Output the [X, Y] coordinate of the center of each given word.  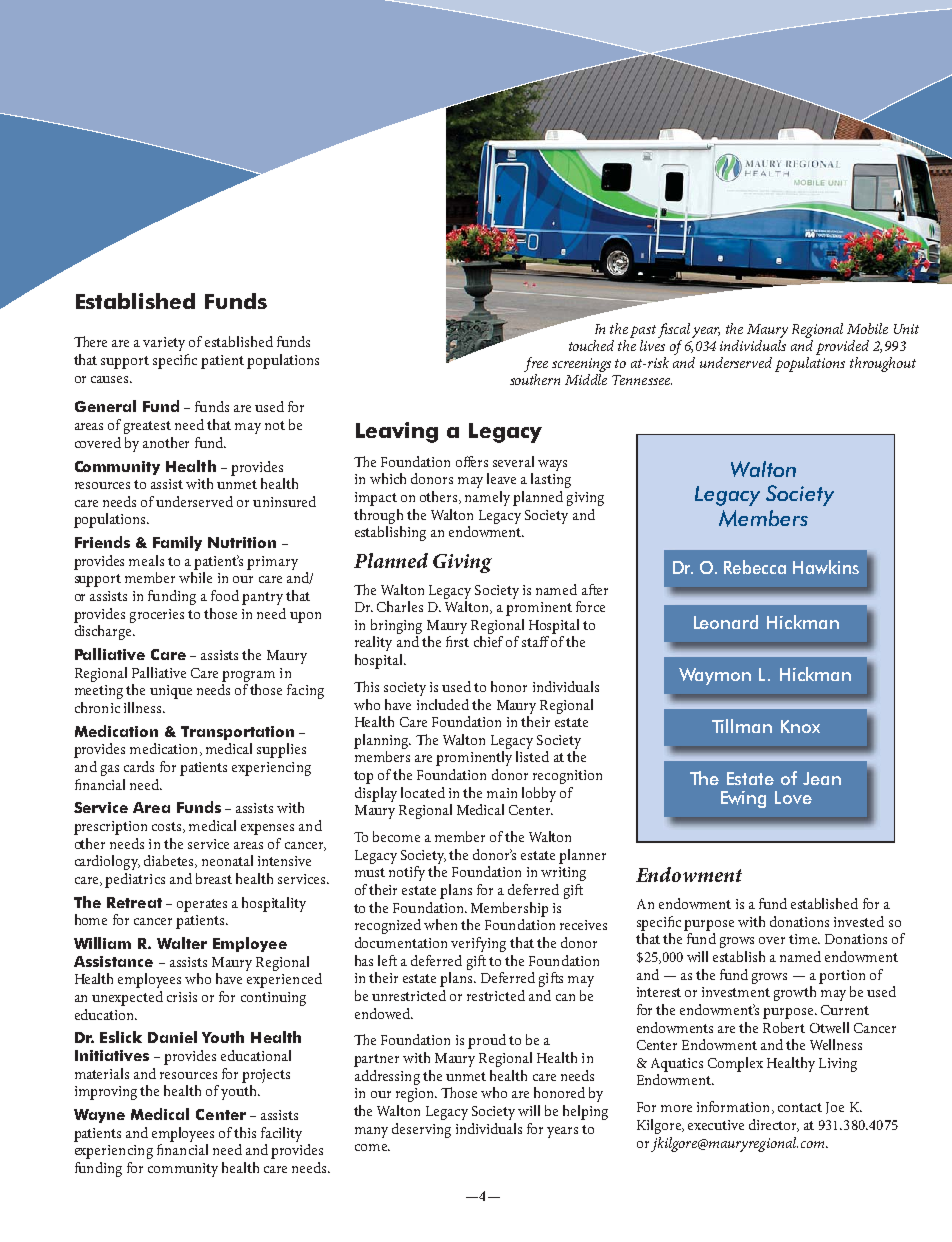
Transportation [237, 733]
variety [164, 344]
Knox [800, 726]
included [443, 704]
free [536, 366]
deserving [421, 1130]
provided [842, 349]
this [245, 1132]
